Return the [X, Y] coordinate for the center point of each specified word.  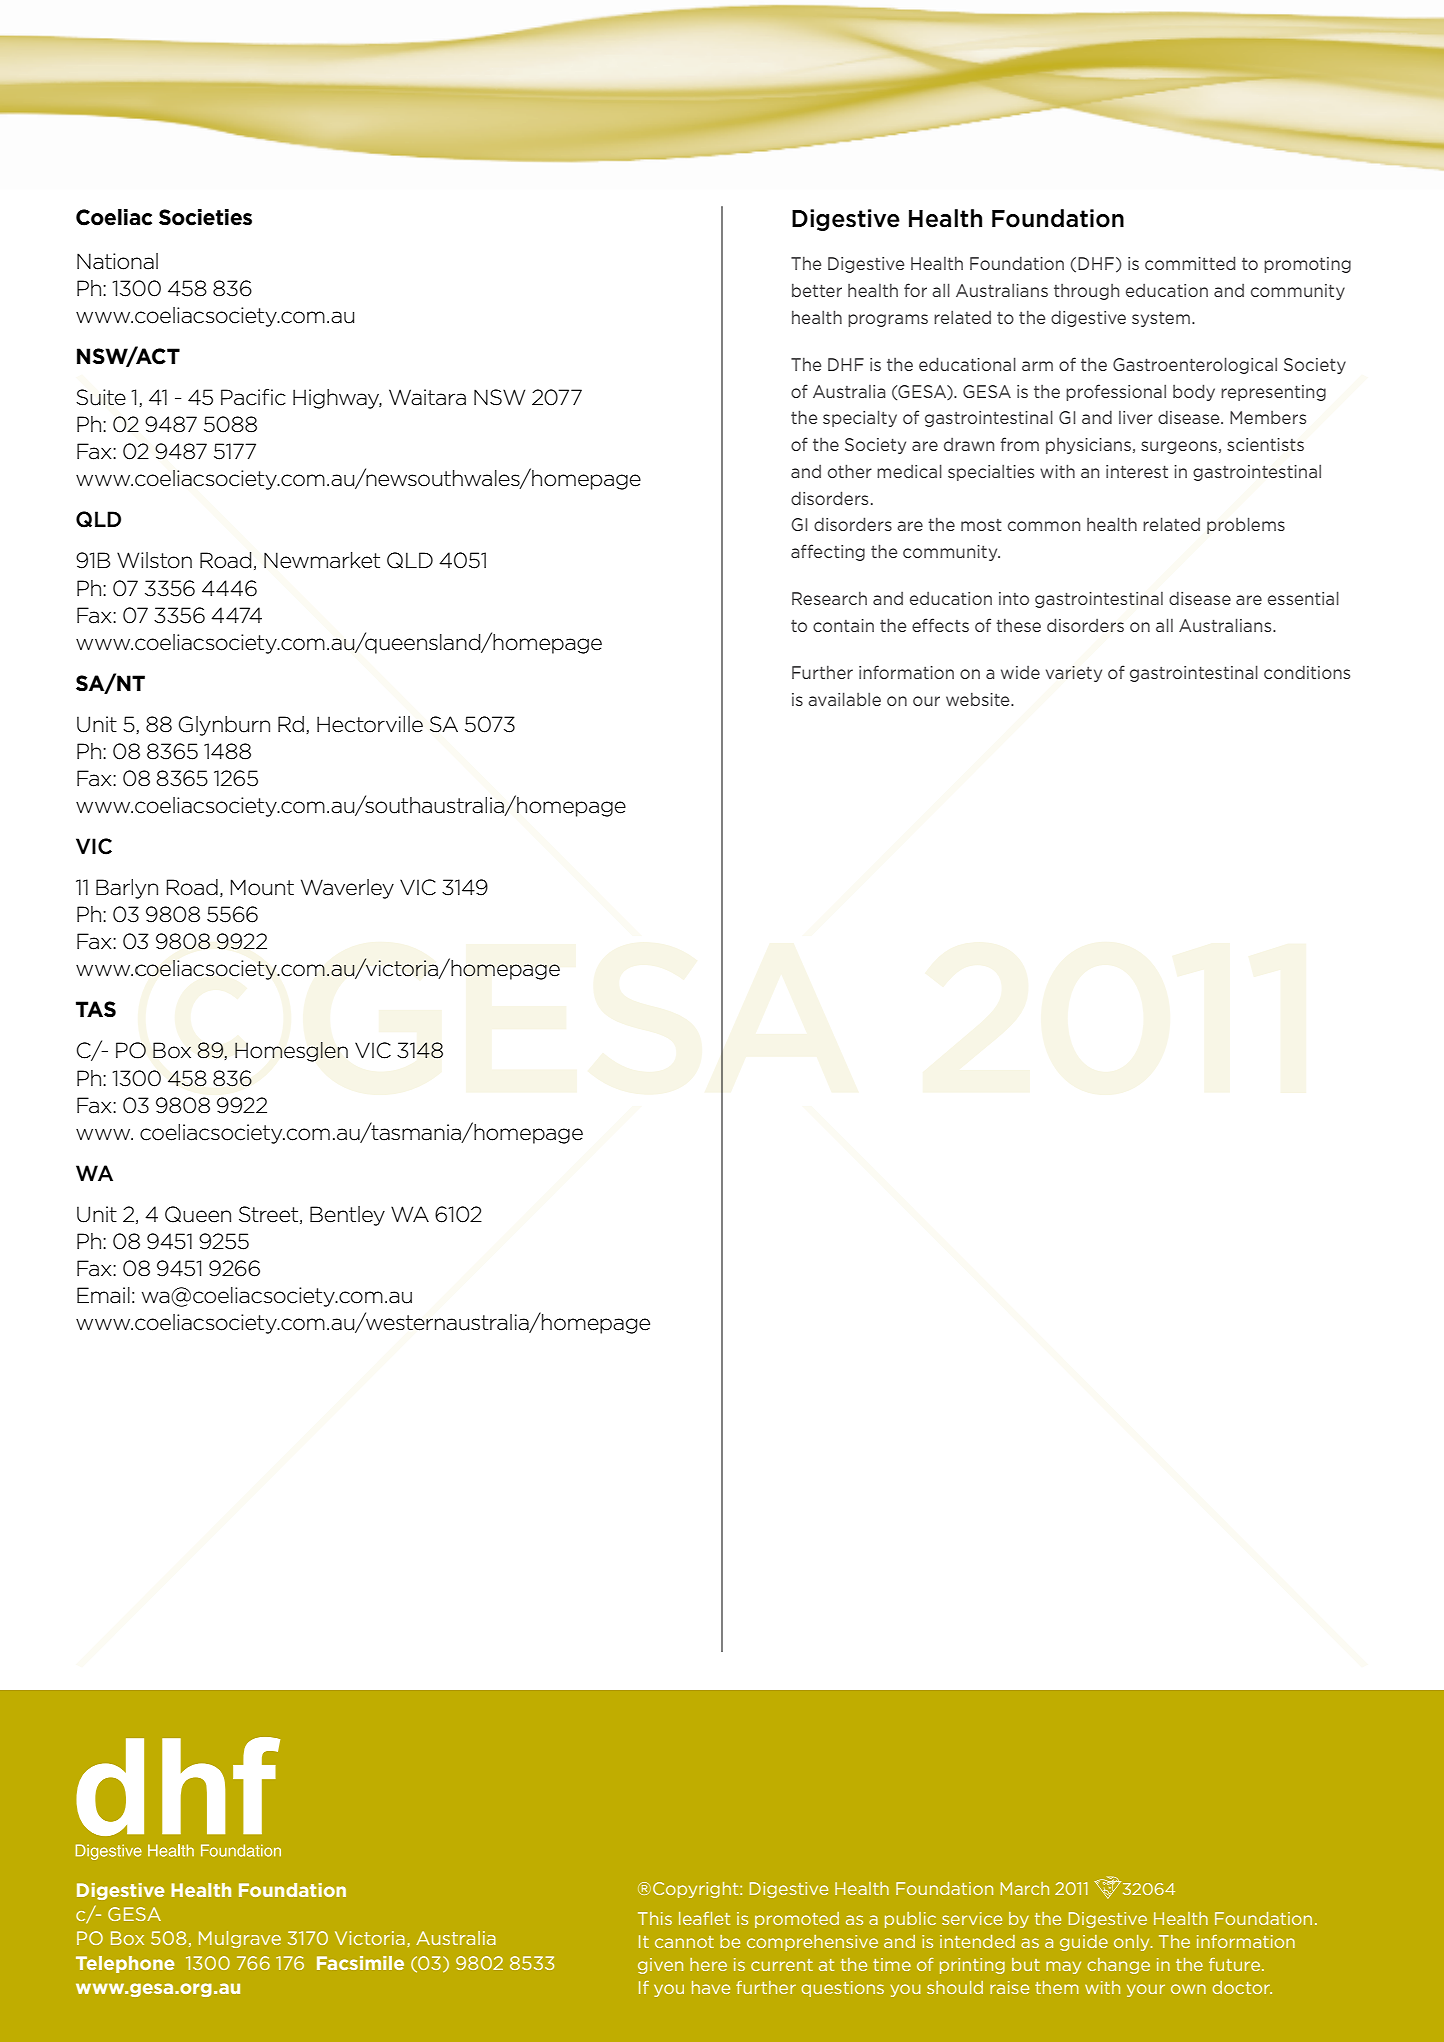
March [1024, 1888]
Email [103, 1295]
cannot [684, 1942]
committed [1190, 263]
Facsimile [360, 1963]
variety [1074, 674]
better [817, 290]
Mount [262, 887]
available [844, 699]
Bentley [347, 1216]
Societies [205, 217]
